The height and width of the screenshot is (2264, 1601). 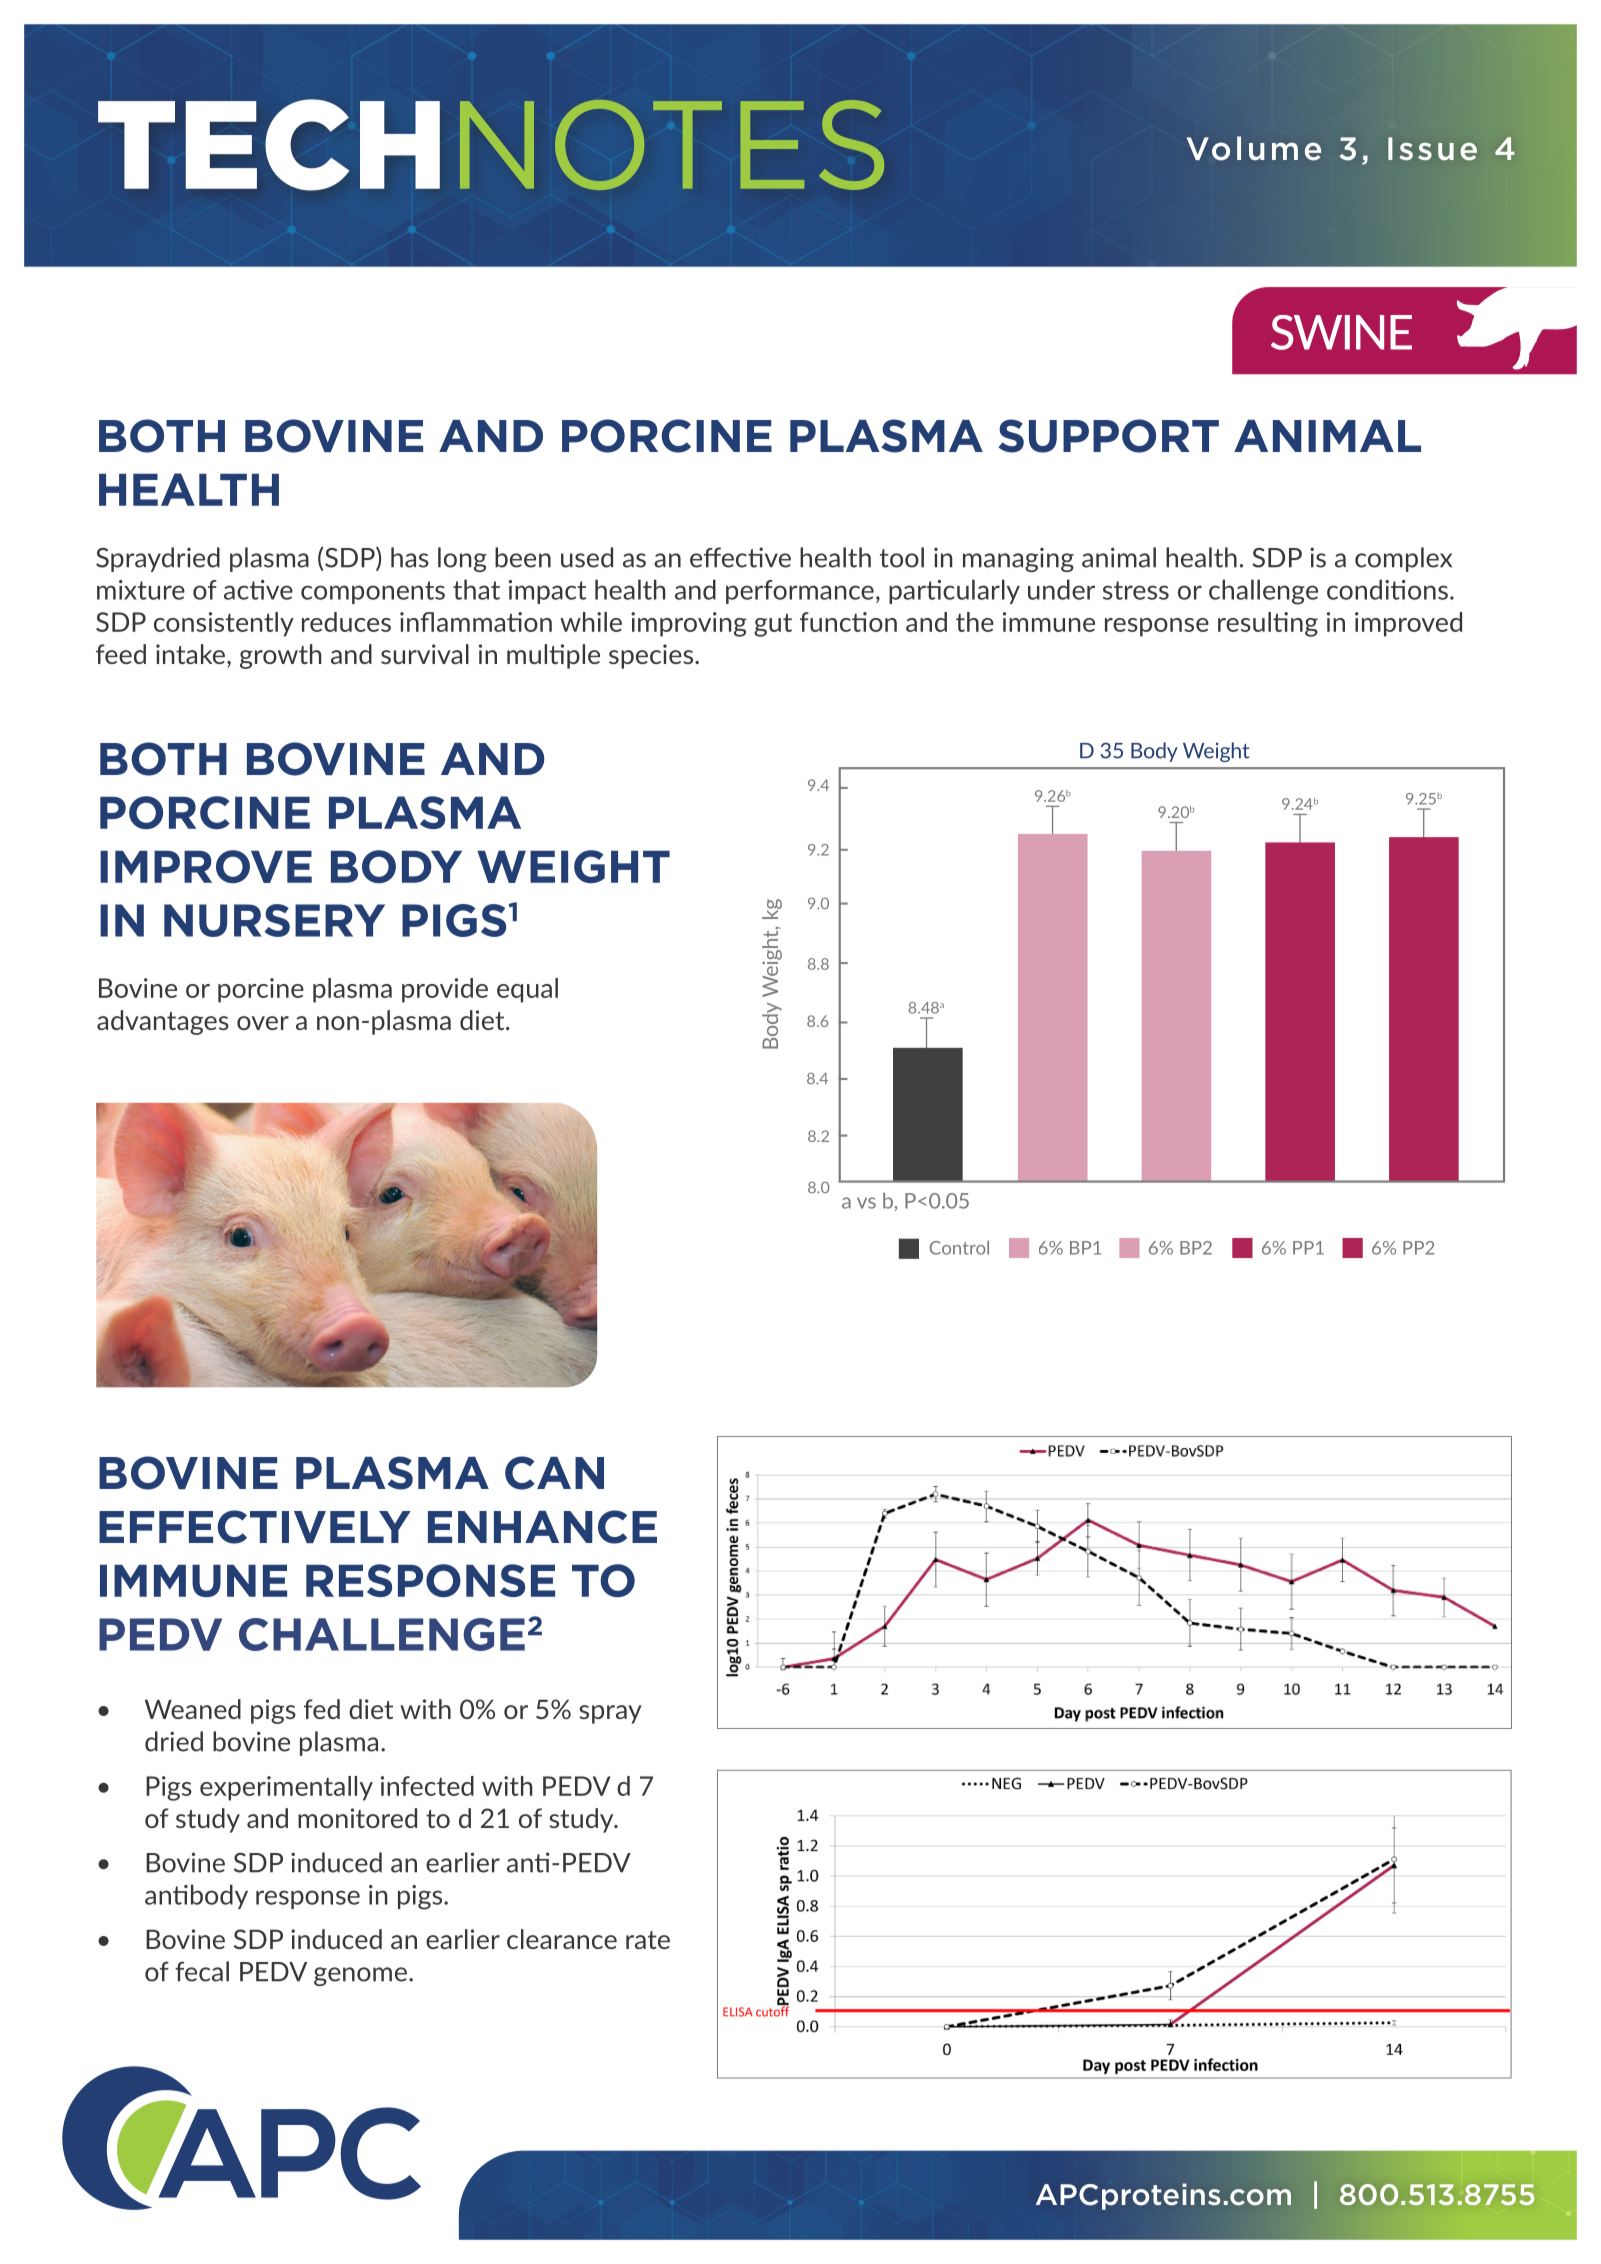 What do you see at coordinates (959, 1248) in the screenshot?
I see `Control` at bounding box center [959, 1248].
